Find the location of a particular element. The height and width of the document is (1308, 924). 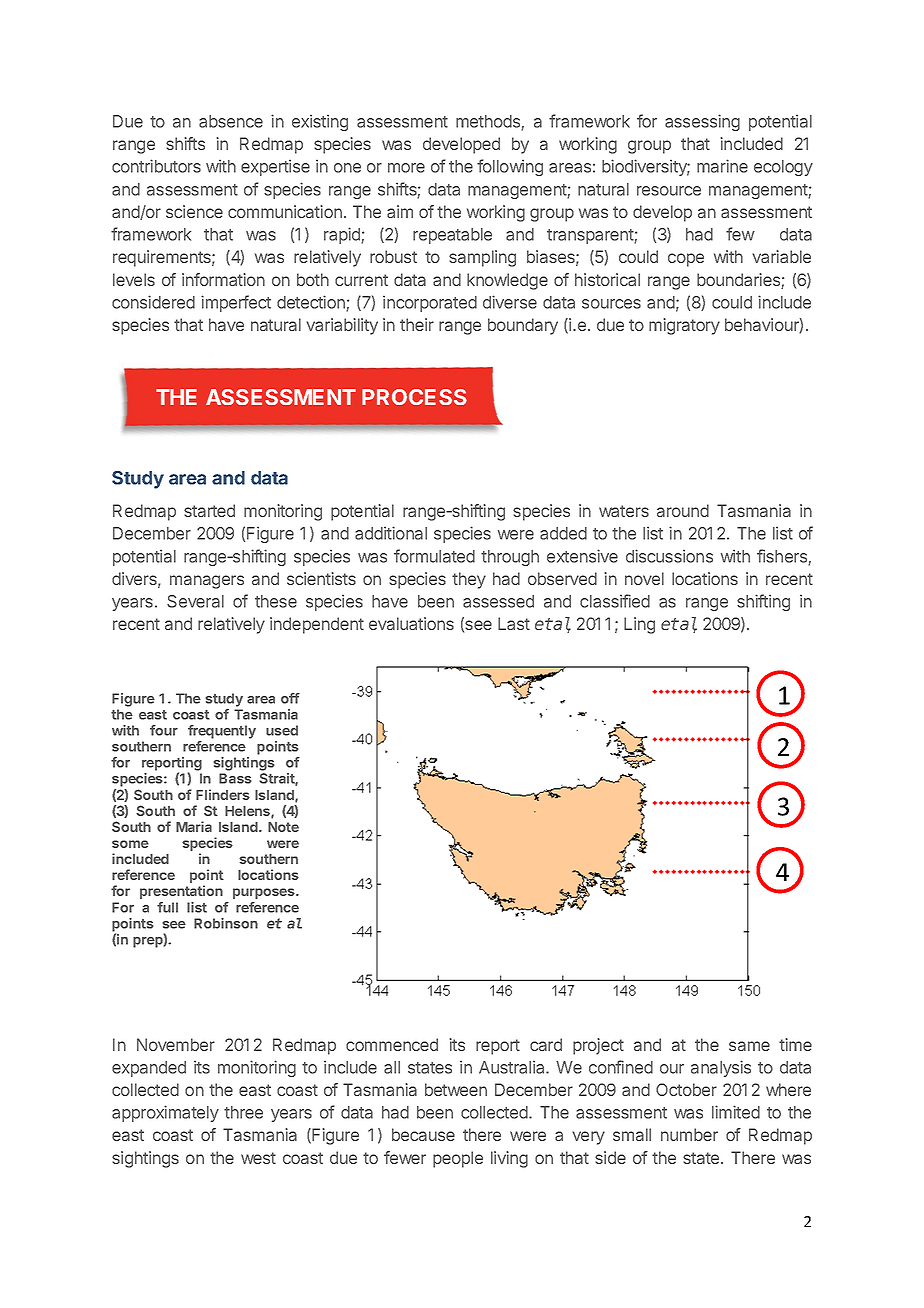

same is located at coordinates (749, 1046).
